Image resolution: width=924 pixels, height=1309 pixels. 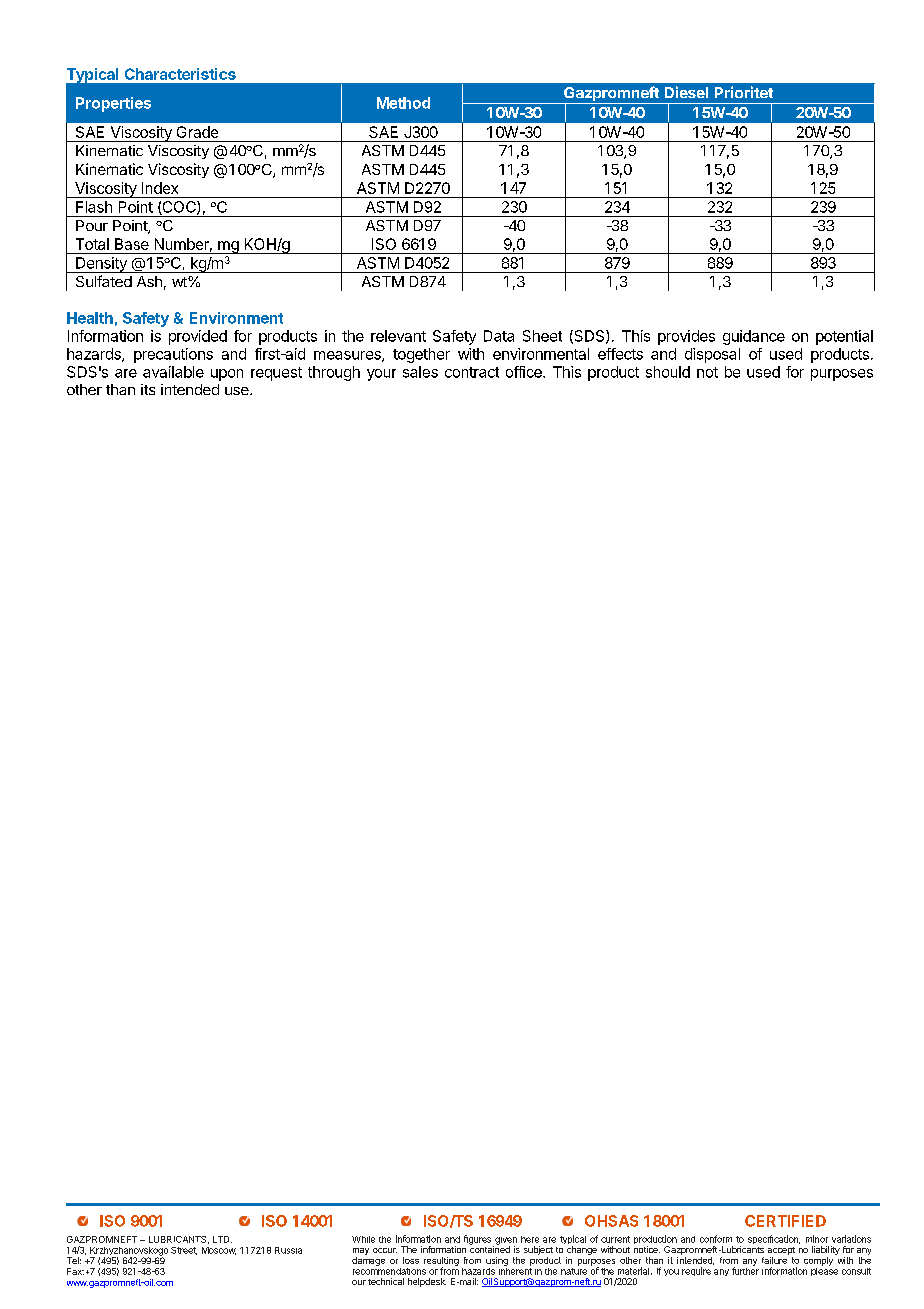 I want to click on using, so click(x=497, y=1261).
